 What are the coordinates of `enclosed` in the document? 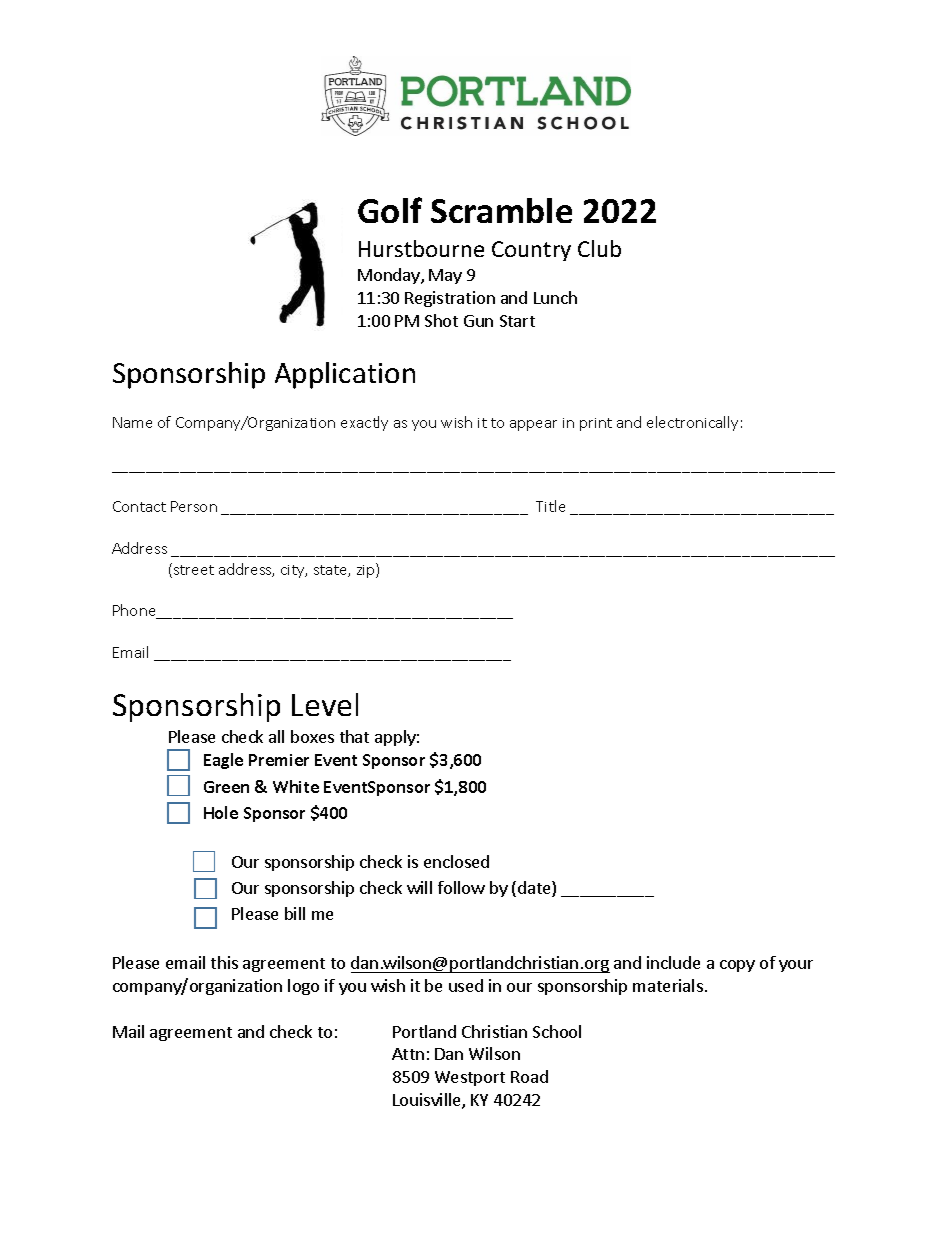 It's located at (456, 861).
